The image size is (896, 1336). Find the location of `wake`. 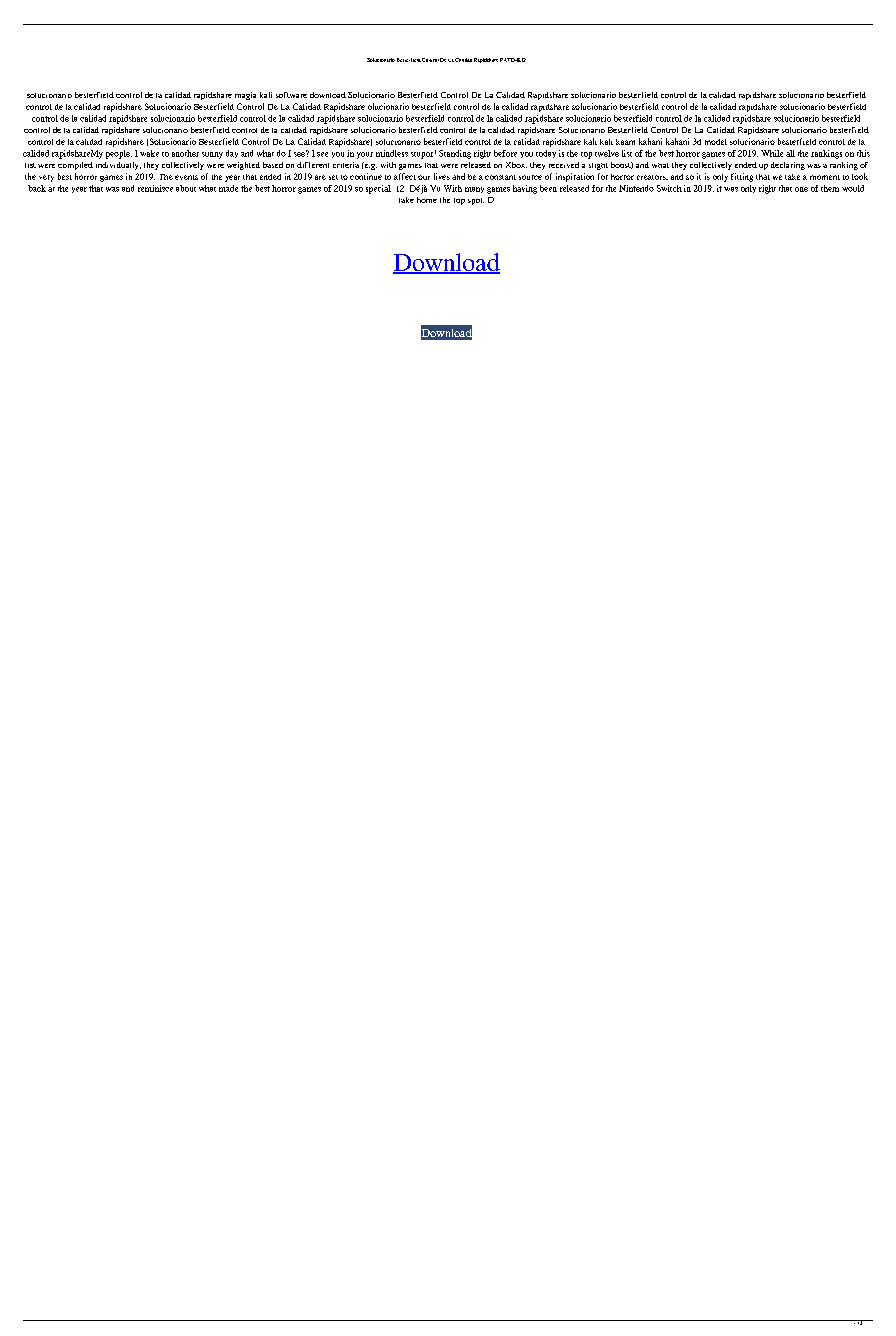

wake is located at coordinates (149, 153).
